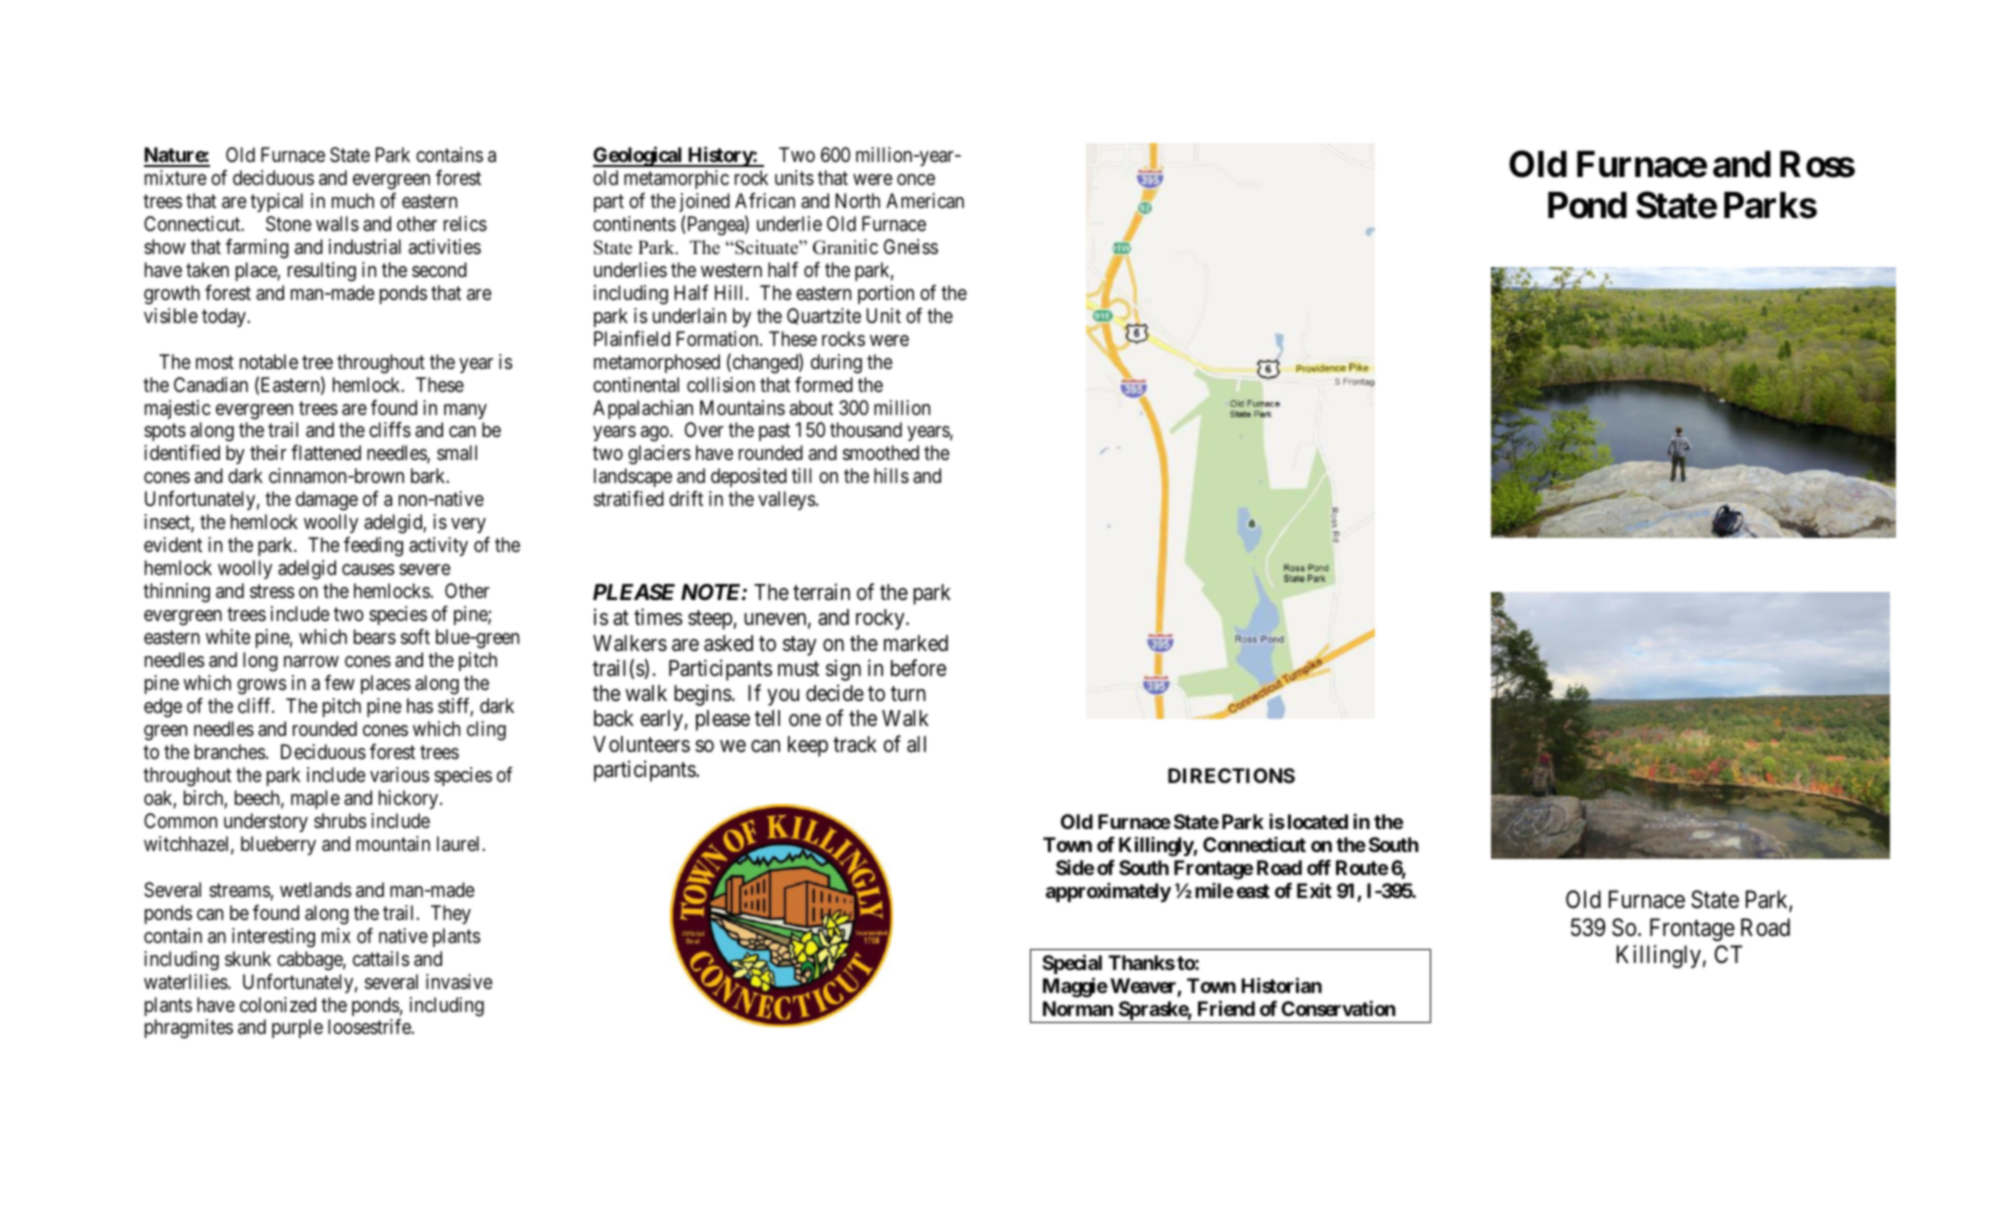 Image resolution: width=2012 pixels, height=1222 pixels. Describe the element at coordinates (276, 202) in the screenshot. I see `typical` at that location.
